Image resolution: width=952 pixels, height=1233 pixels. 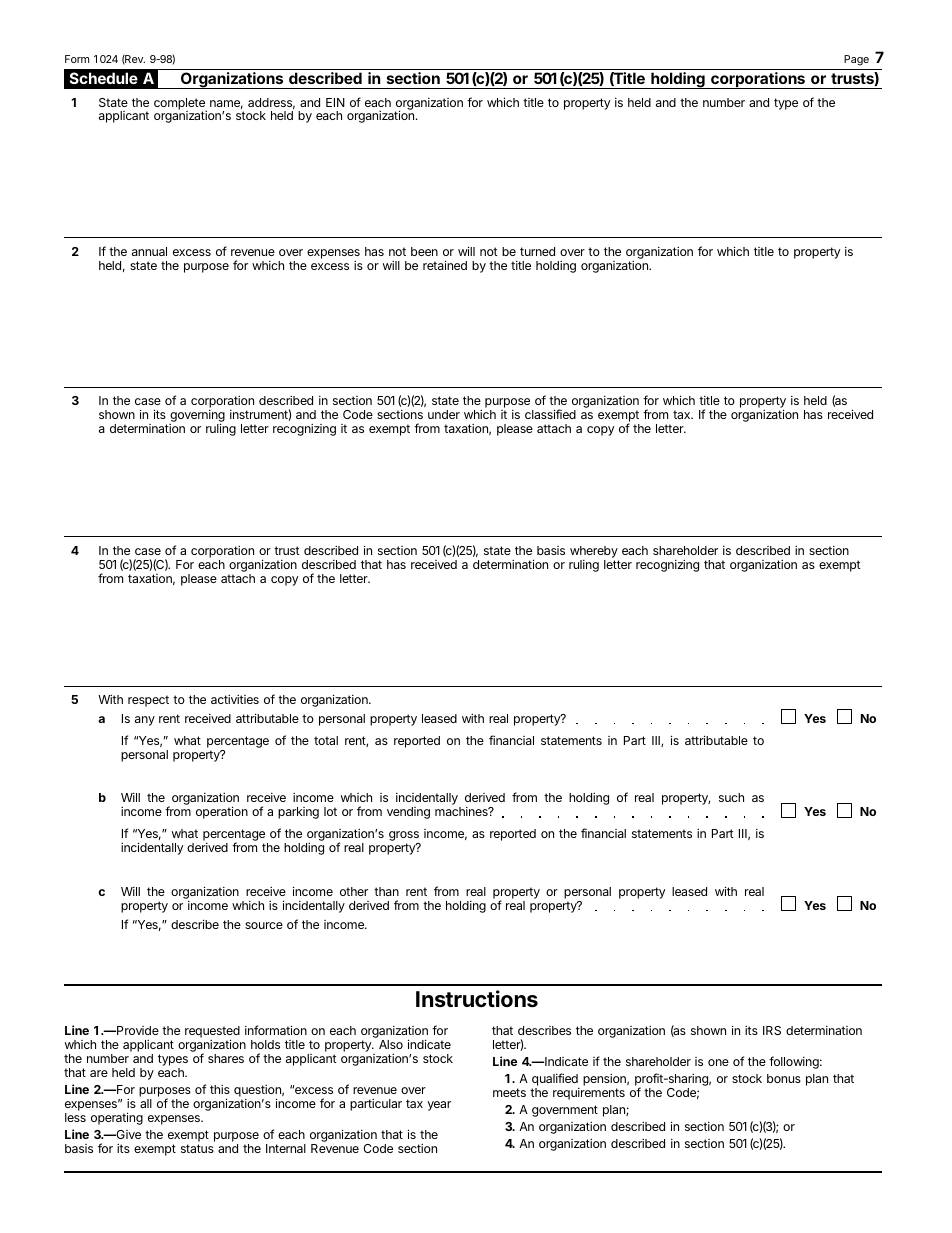 What do you see at coordinates (731, 797) in the image?
I see `such` at bounding box center [731, 797].
